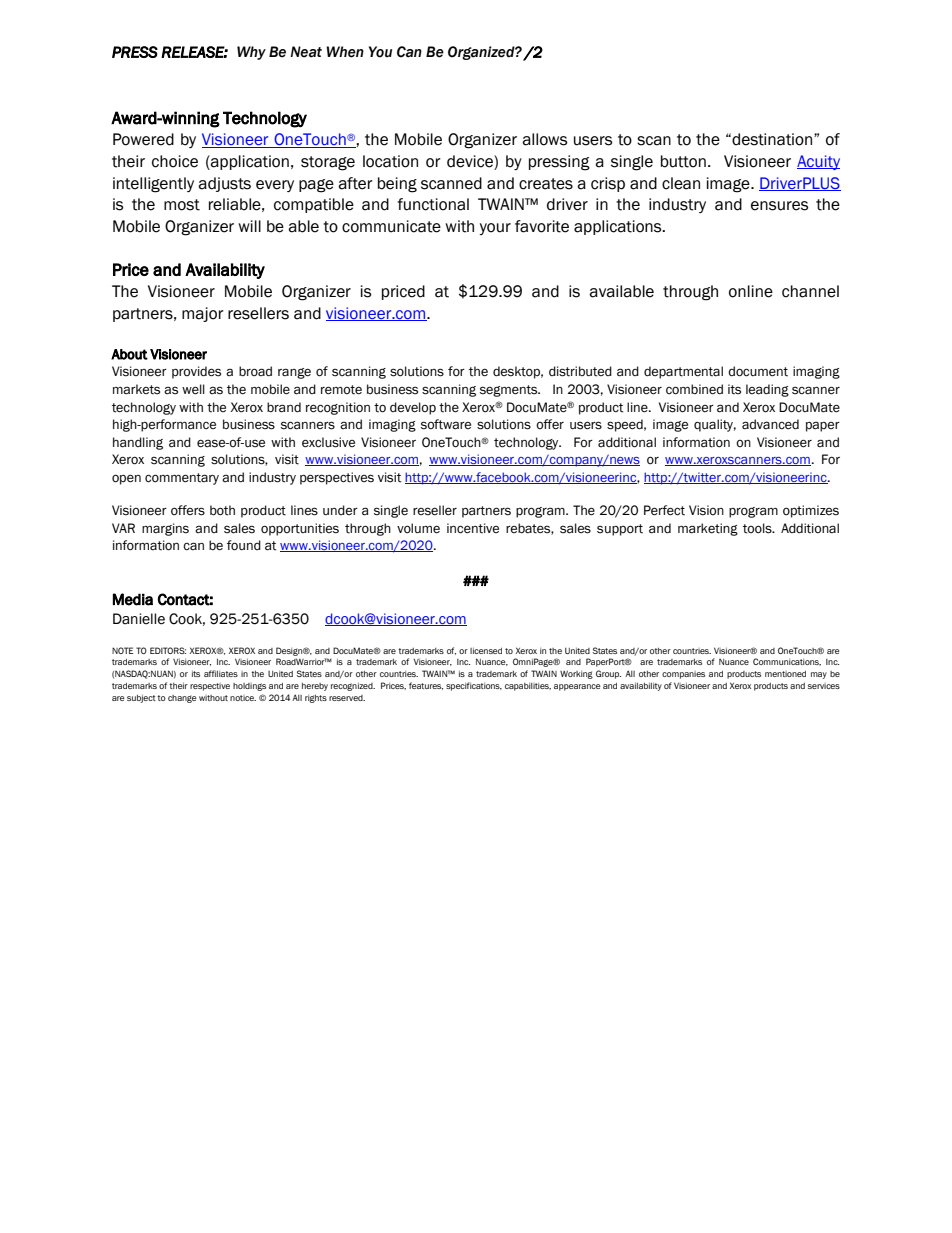  I want to click on specifications, so click(474, 686).
